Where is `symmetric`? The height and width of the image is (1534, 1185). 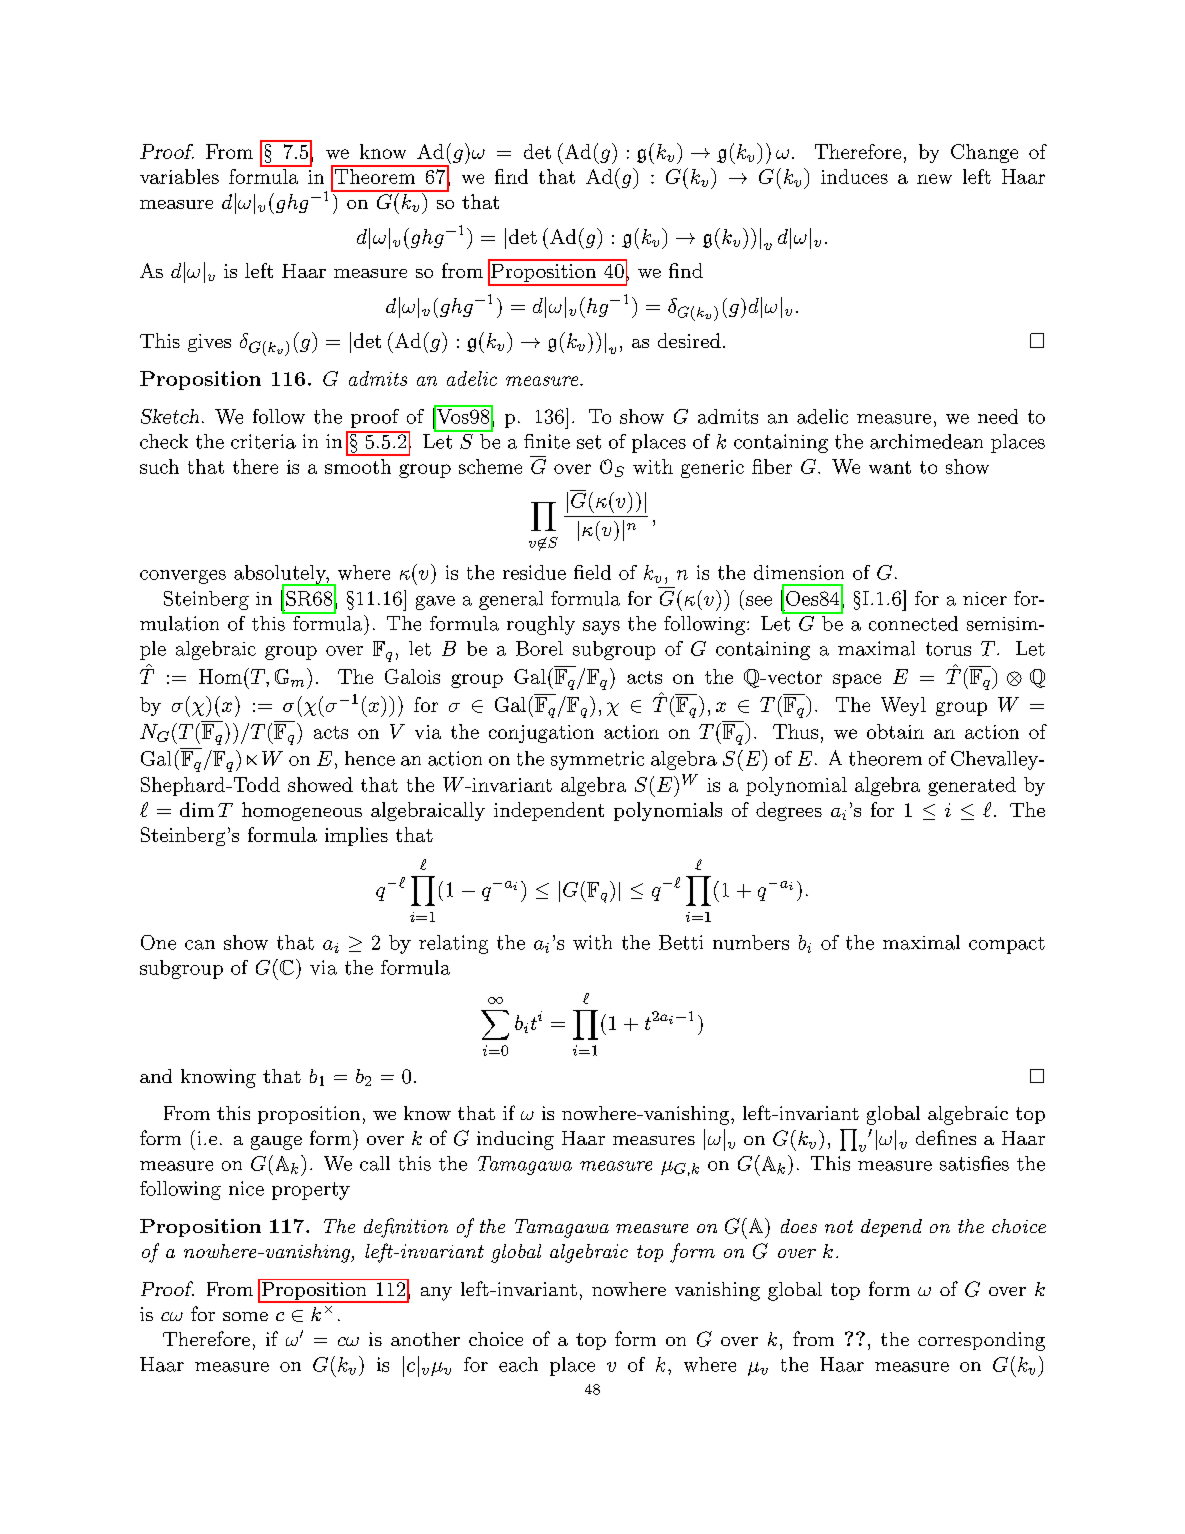
symmetric is located at coordinates (597, 760).
